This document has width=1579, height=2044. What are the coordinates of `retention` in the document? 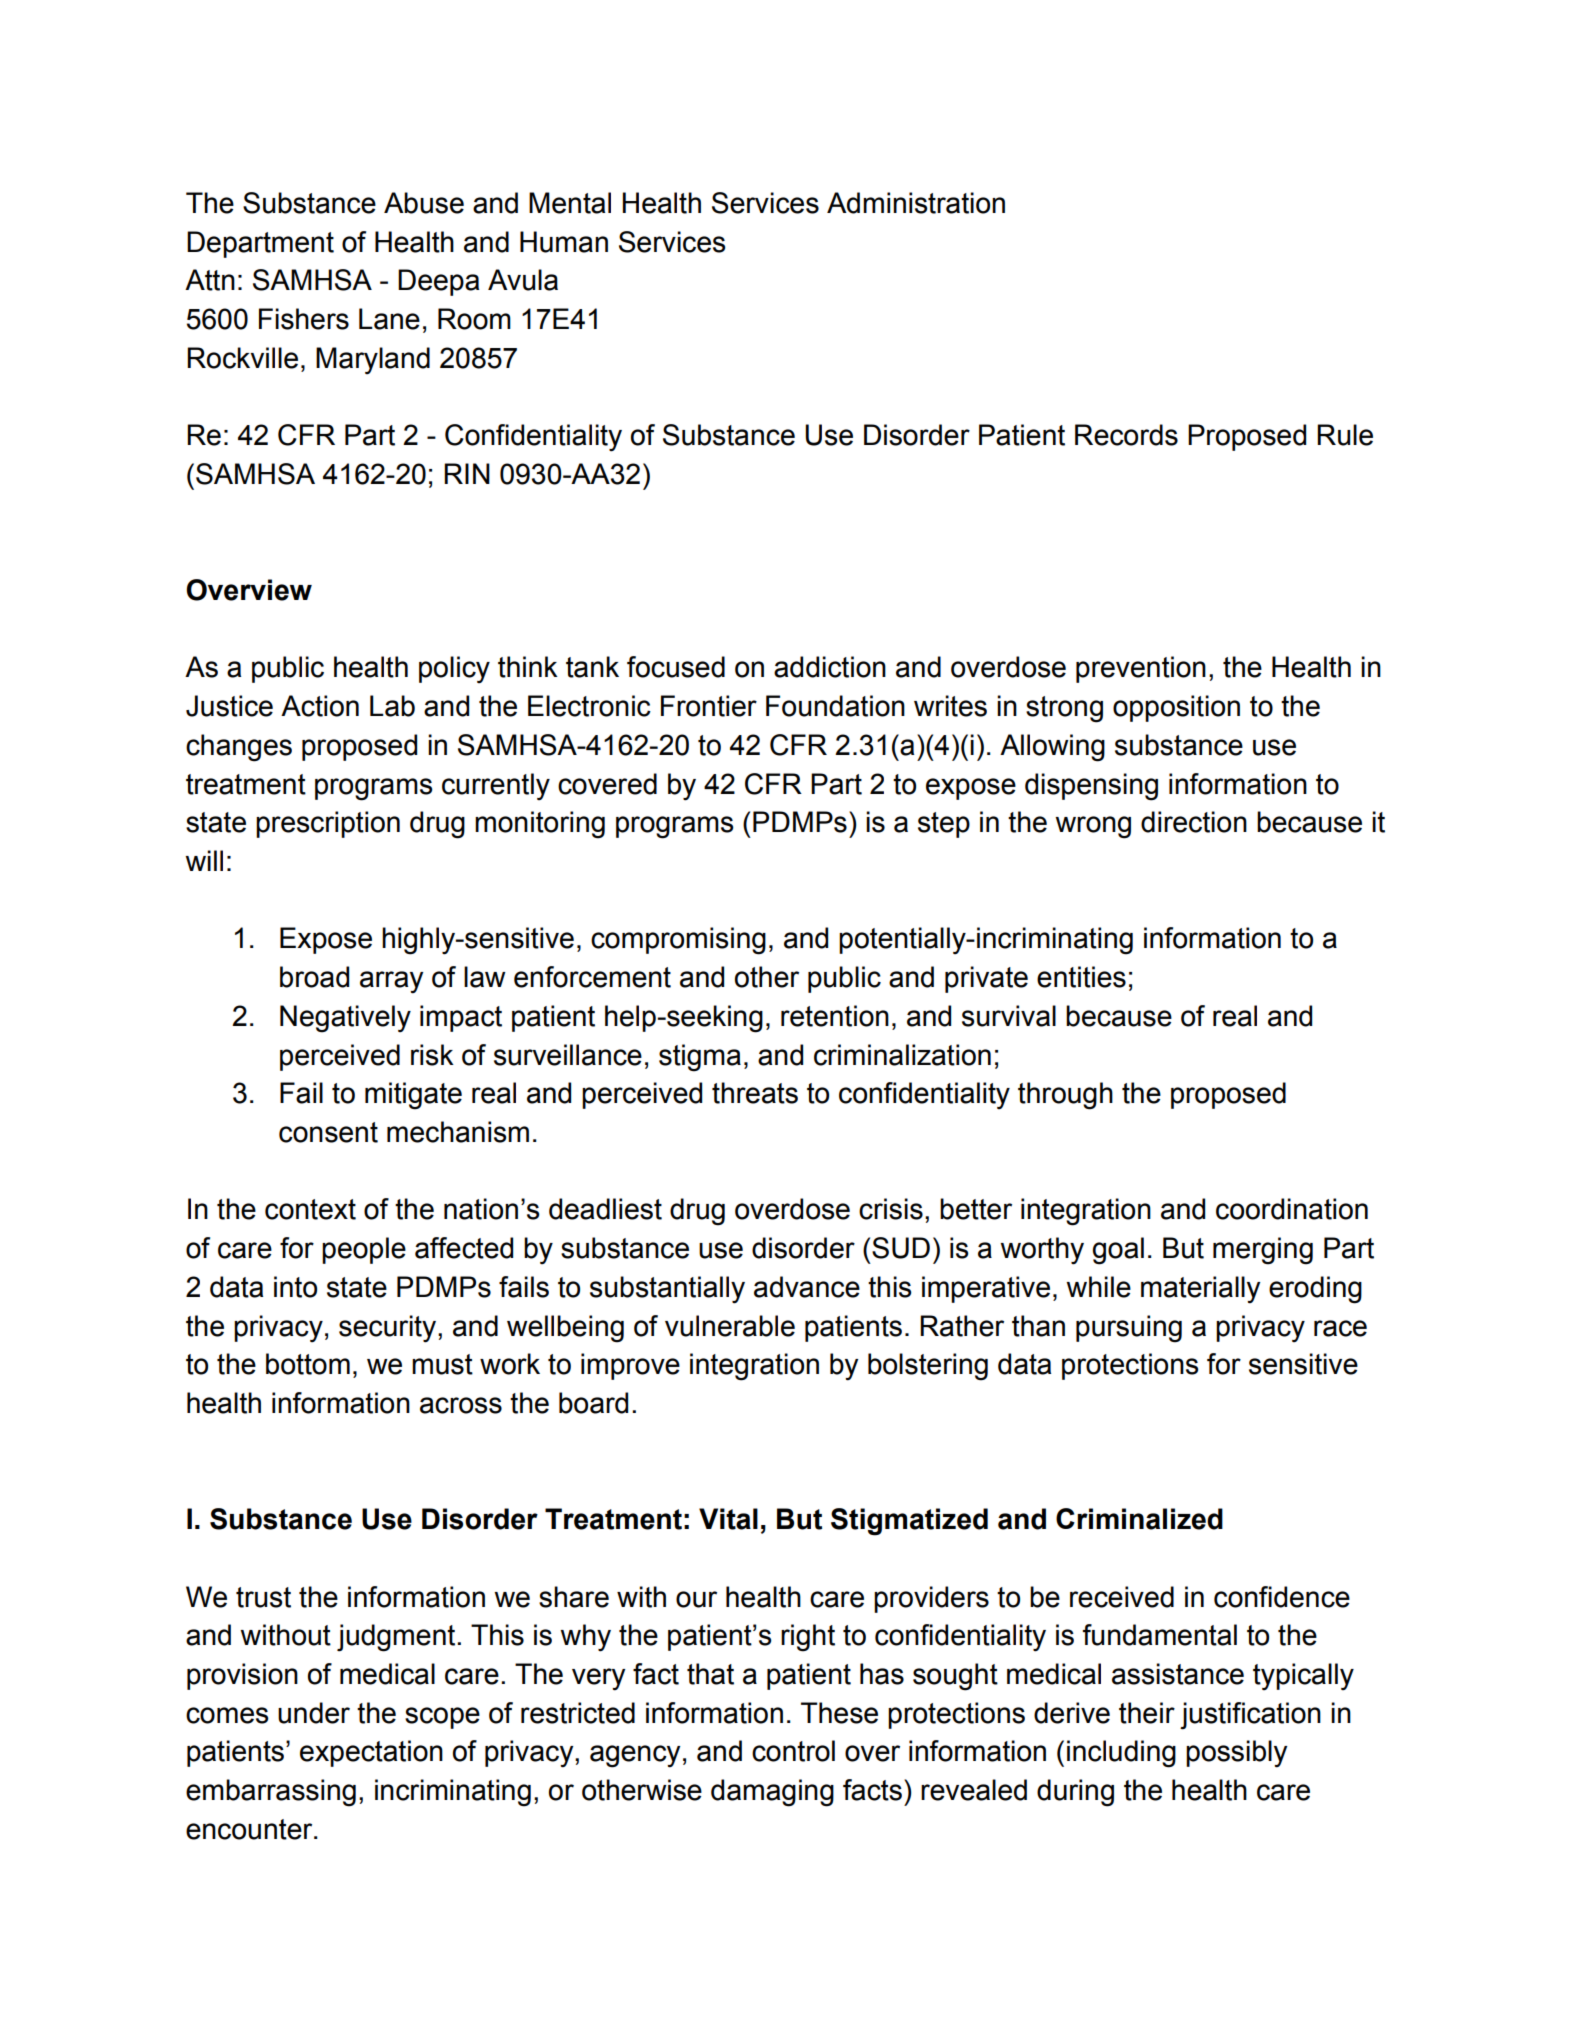 It's located at (835, 1016).
